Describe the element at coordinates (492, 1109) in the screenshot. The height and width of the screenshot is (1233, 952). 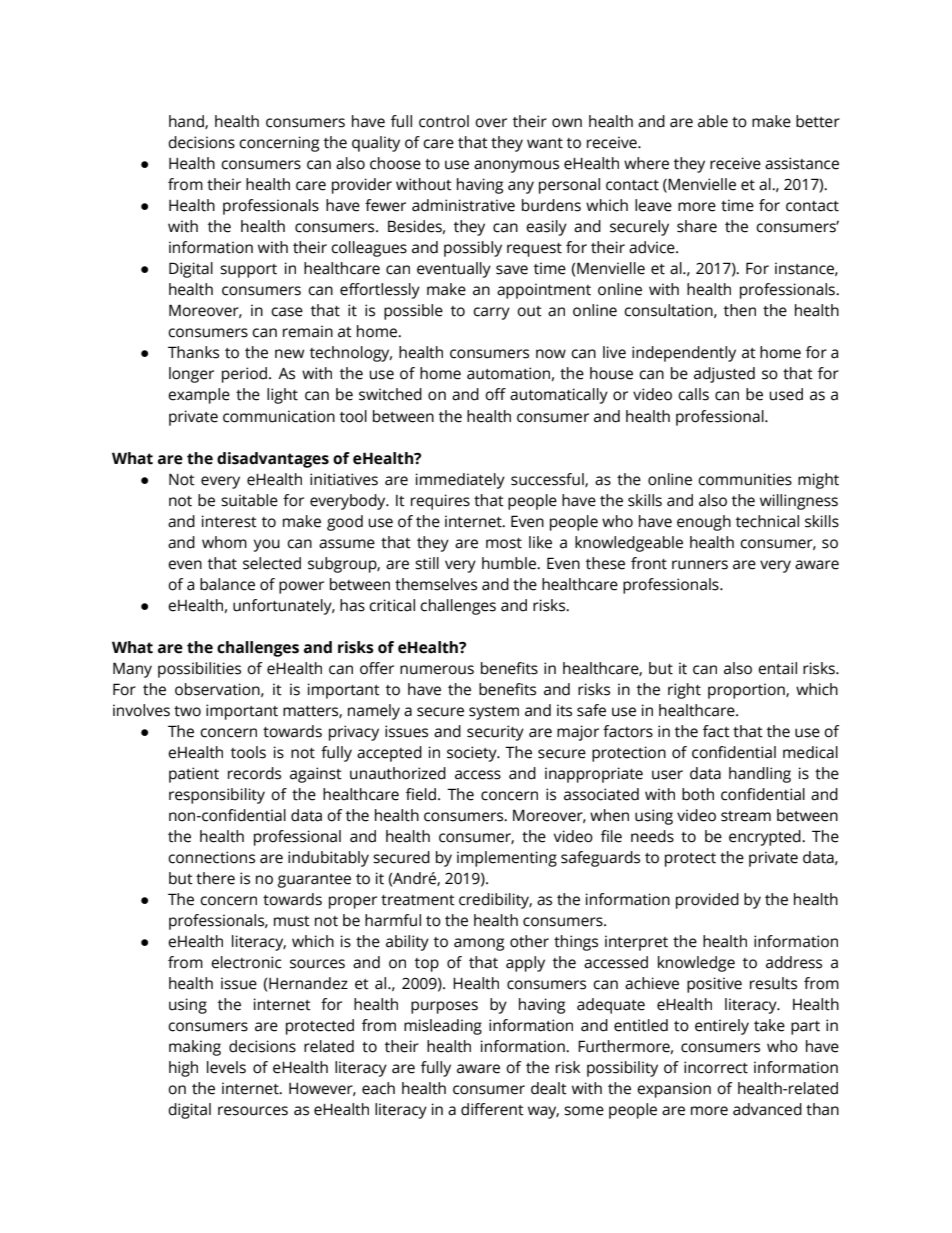
I see `different` at that location.
